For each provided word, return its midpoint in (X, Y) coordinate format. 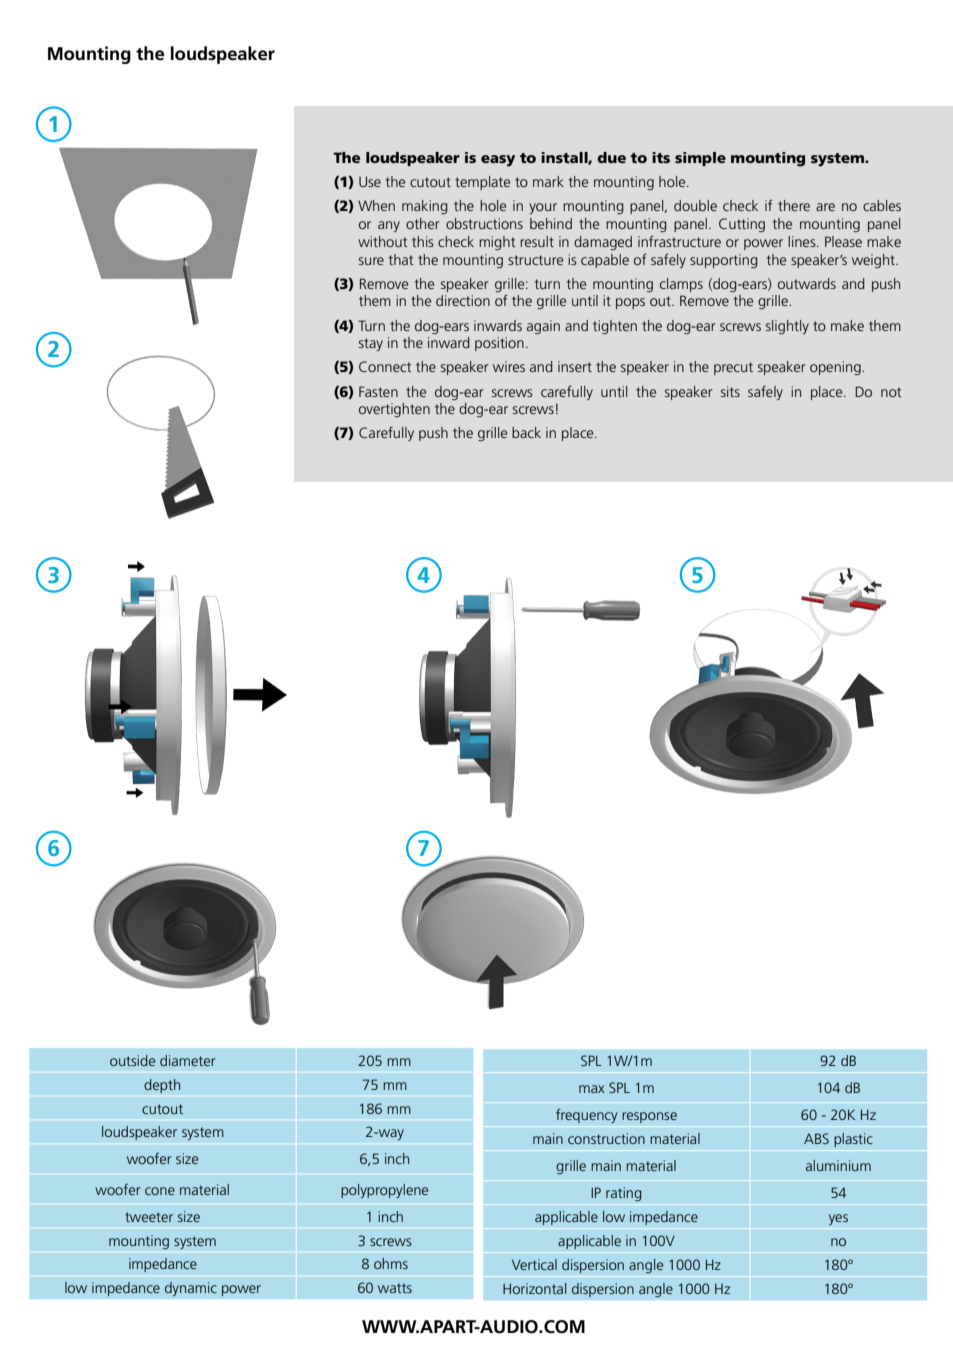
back (526, 432)
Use (370, 181)
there (794, 205)
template (482, 183)
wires (509, 366)
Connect (385, 366)
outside (132, 1060)
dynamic (191, 1289)
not (891, 392)
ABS (816, 1138)
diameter (188, 1060)
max (592, 1089)
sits (730, 391)
